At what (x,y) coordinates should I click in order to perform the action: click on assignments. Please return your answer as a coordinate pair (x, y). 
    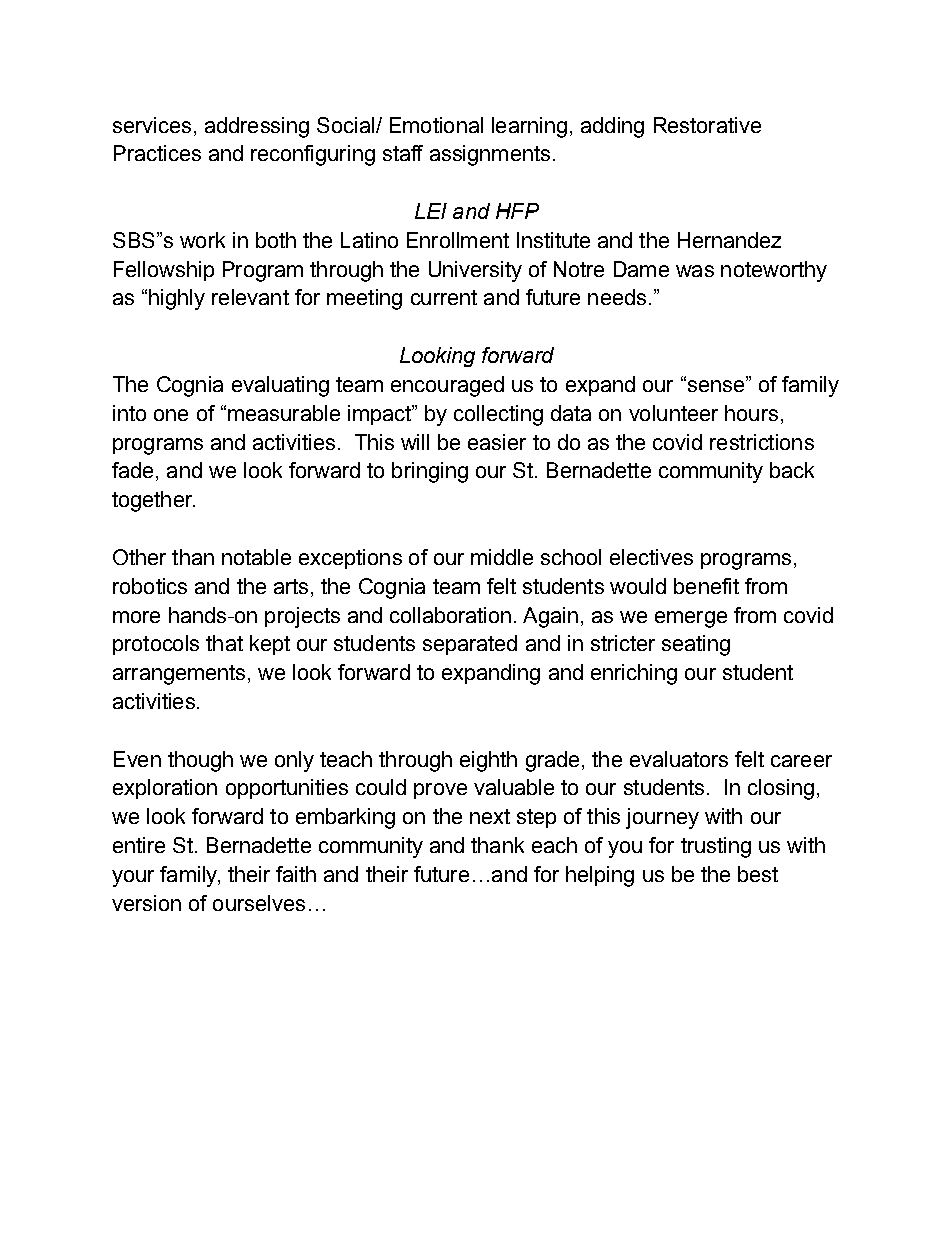
    Looking at the image, I should click on (490, 155).
